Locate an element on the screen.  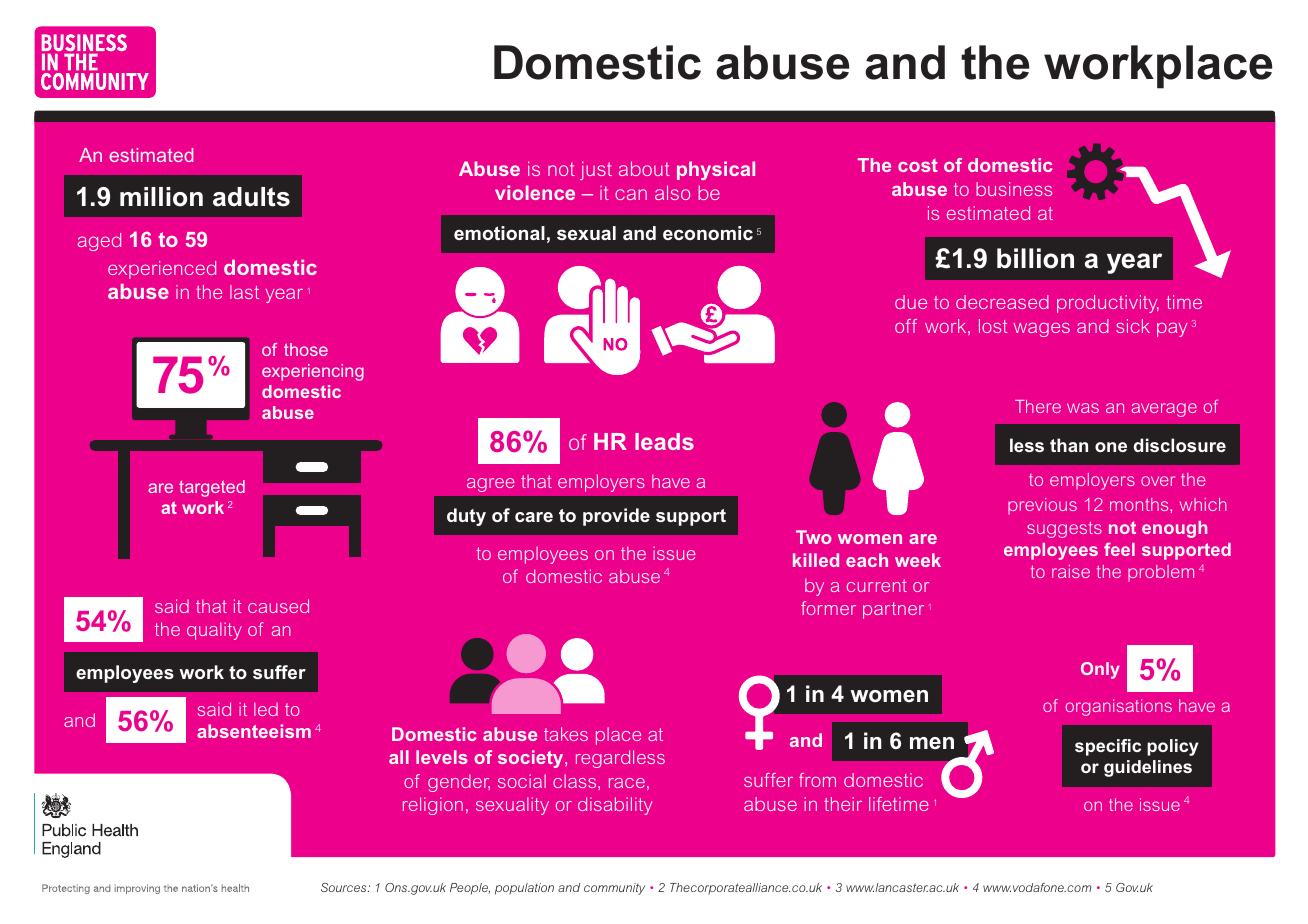
targeted is located at coordinates (212, 488).
